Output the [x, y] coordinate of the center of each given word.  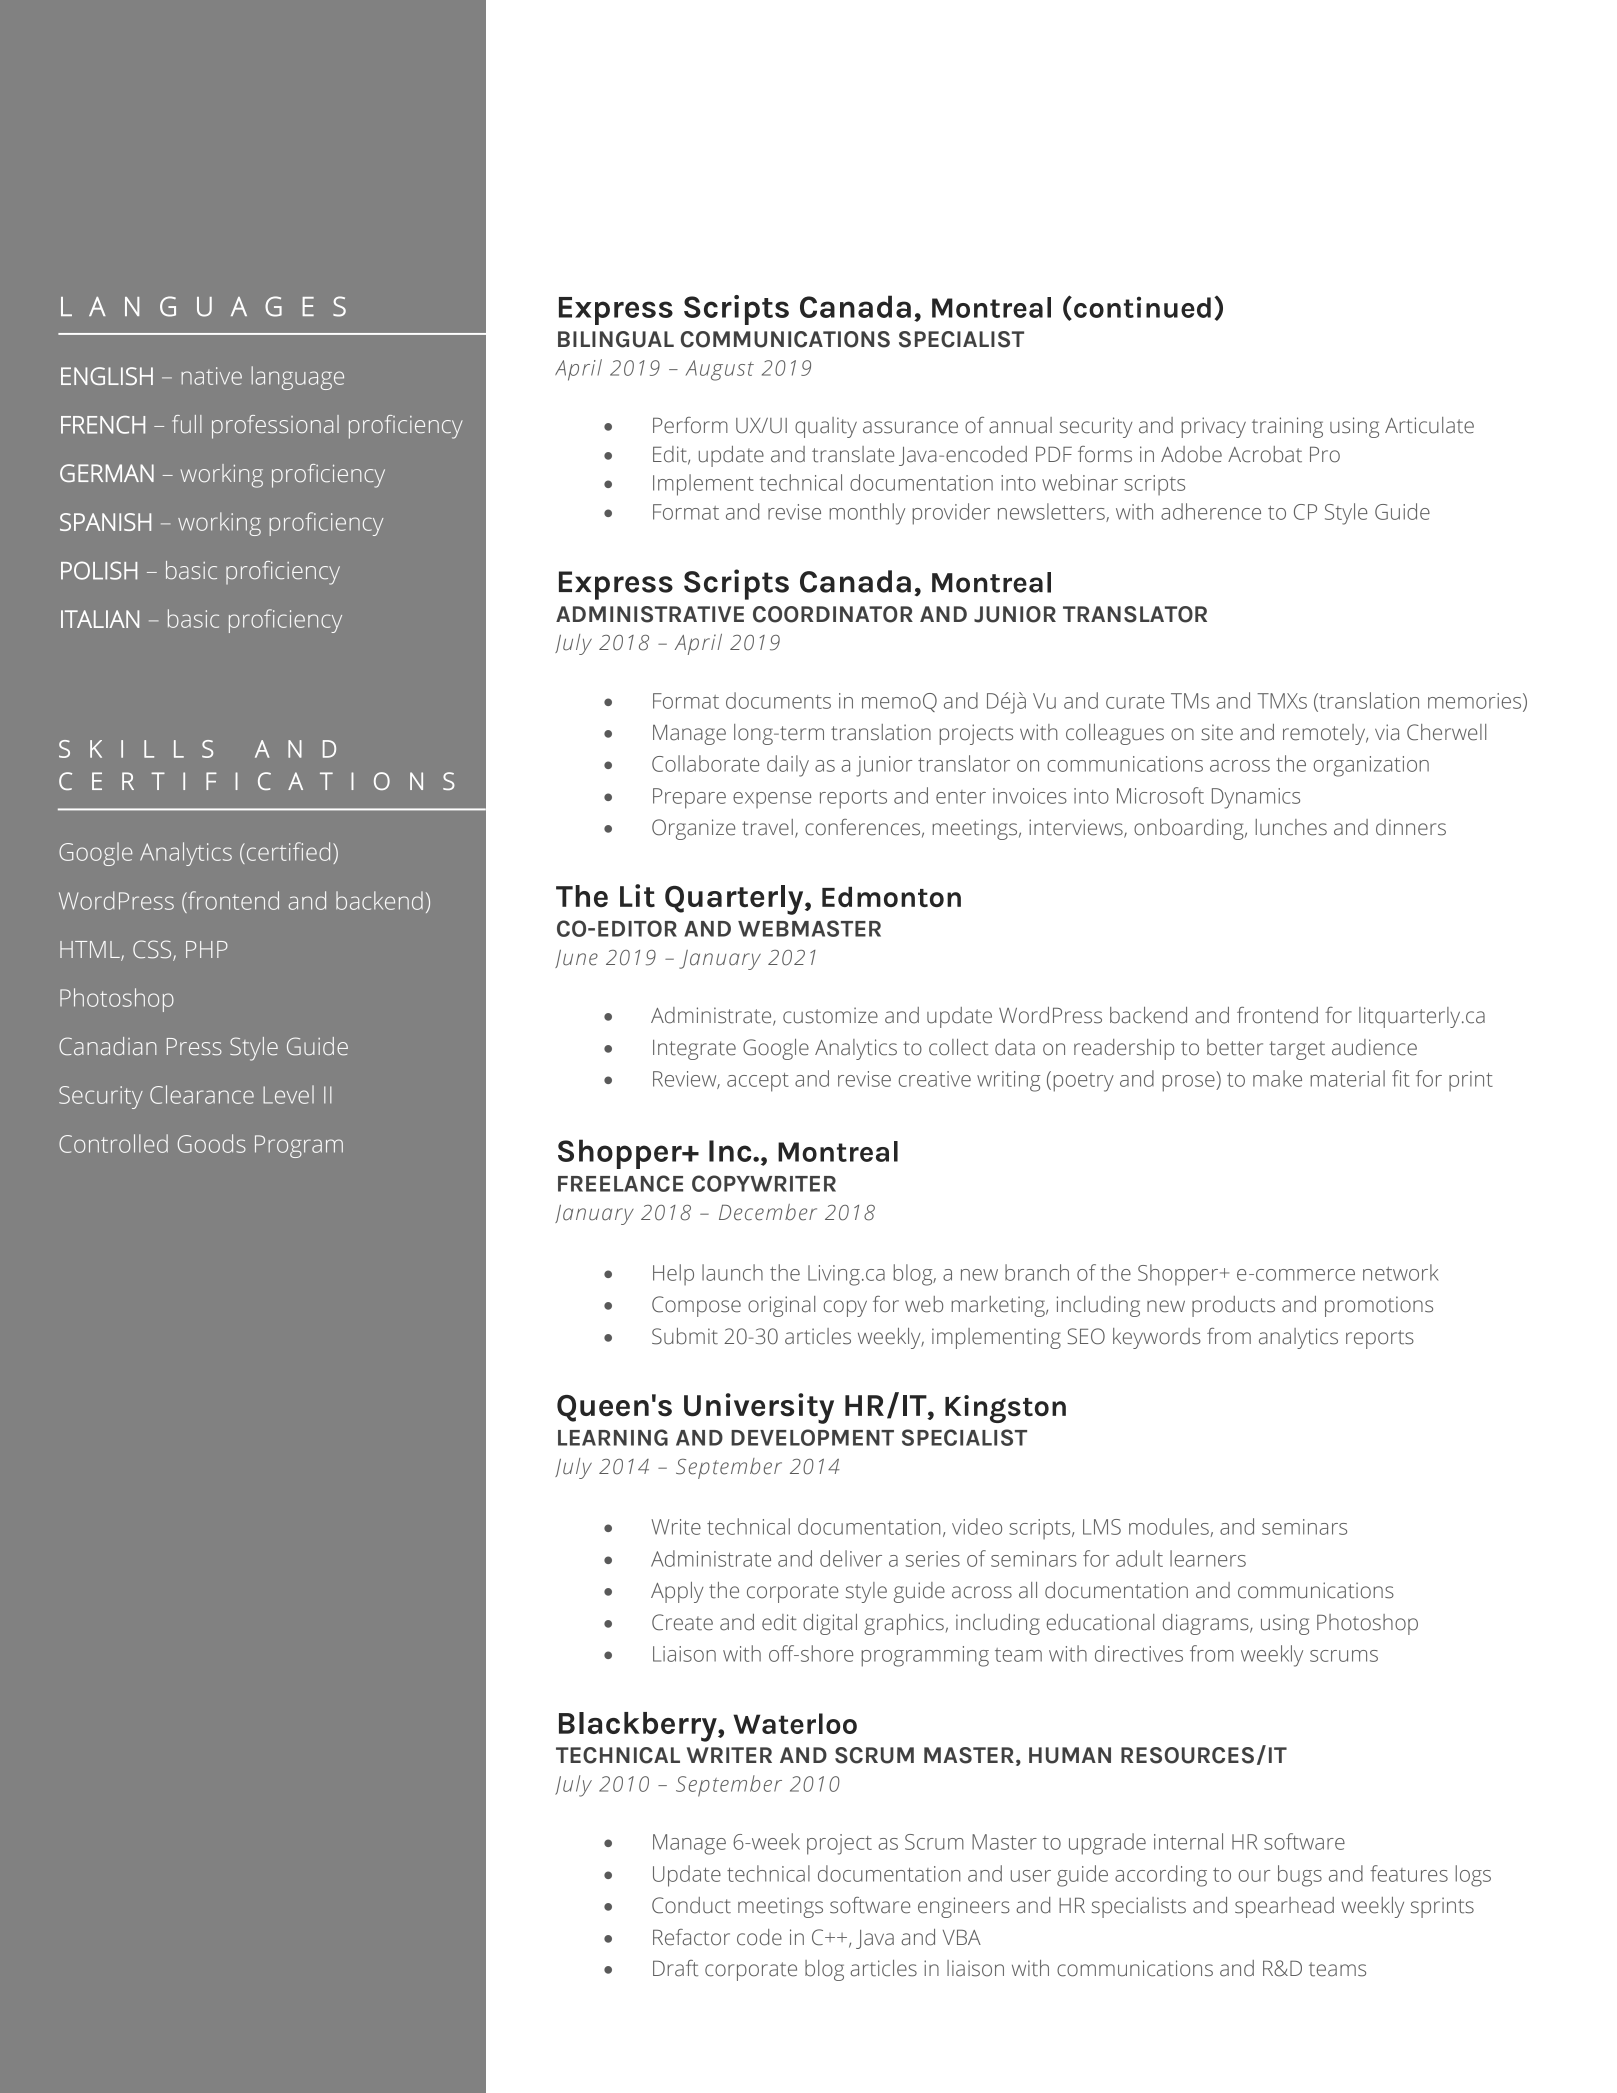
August [720, 370]
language [297, 378]
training [1287, 427]
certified [288, 851]
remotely [1325, 734]
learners [1208, 1558]
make [1277, 1078]
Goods [212, 1143]
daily [788, 766]
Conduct [691, 1905]
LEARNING [613, 1437]
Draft [675, 1968]
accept [758, 1082]
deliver [851, 1558]
